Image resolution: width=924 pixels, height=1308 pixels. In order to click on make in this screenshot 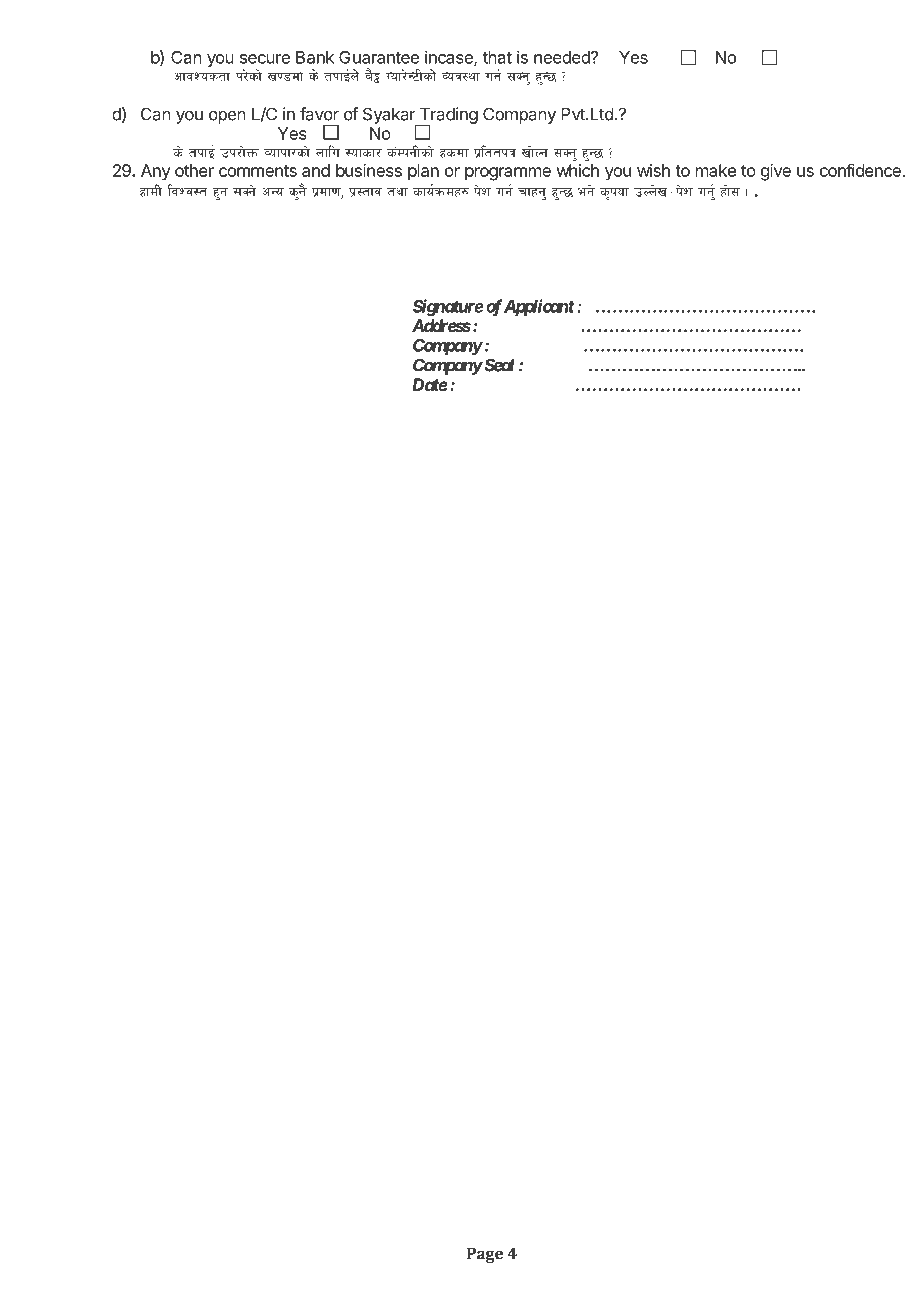, I will do `click(716, 170)`.
